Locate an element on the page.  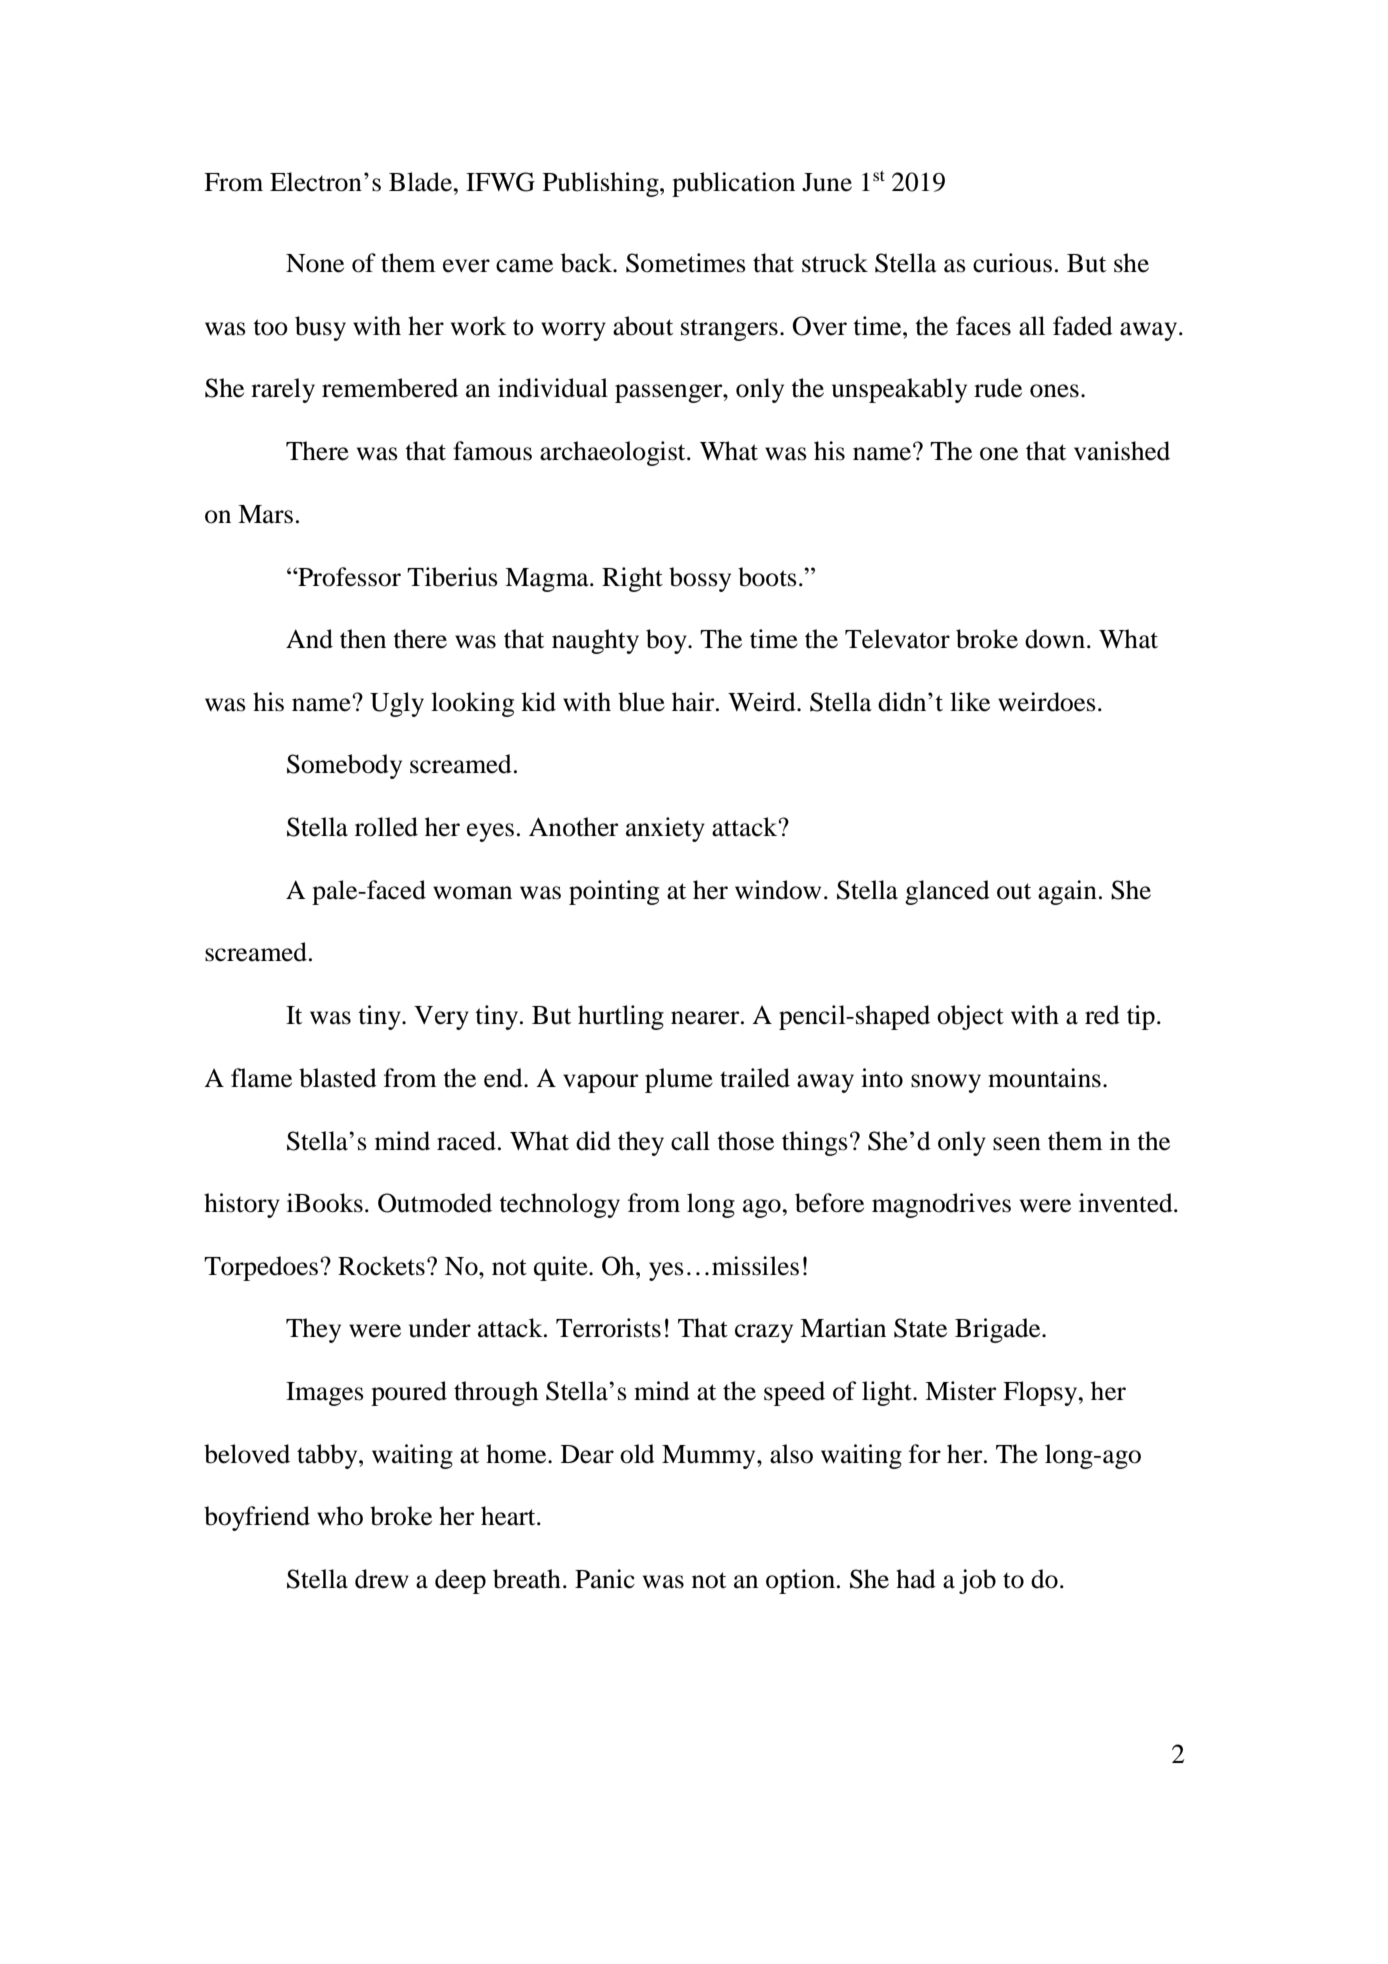
publication is located at coordinates (733, 184).
